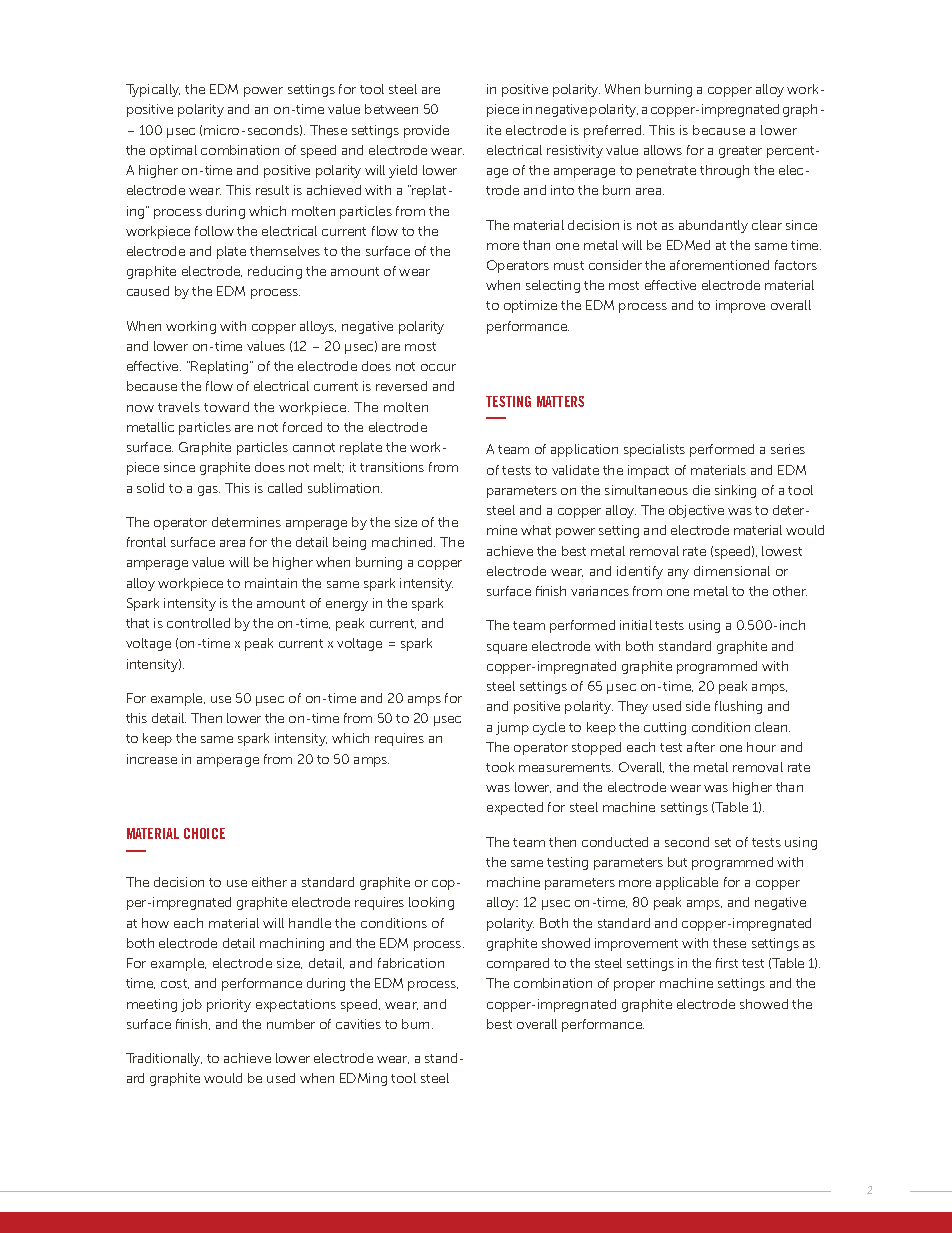 Image resolution: width=952 pixels, height=1233 pixels. Describe the element at coordinates (229, 1005) in the screenshot. I see `priority` at that location.
